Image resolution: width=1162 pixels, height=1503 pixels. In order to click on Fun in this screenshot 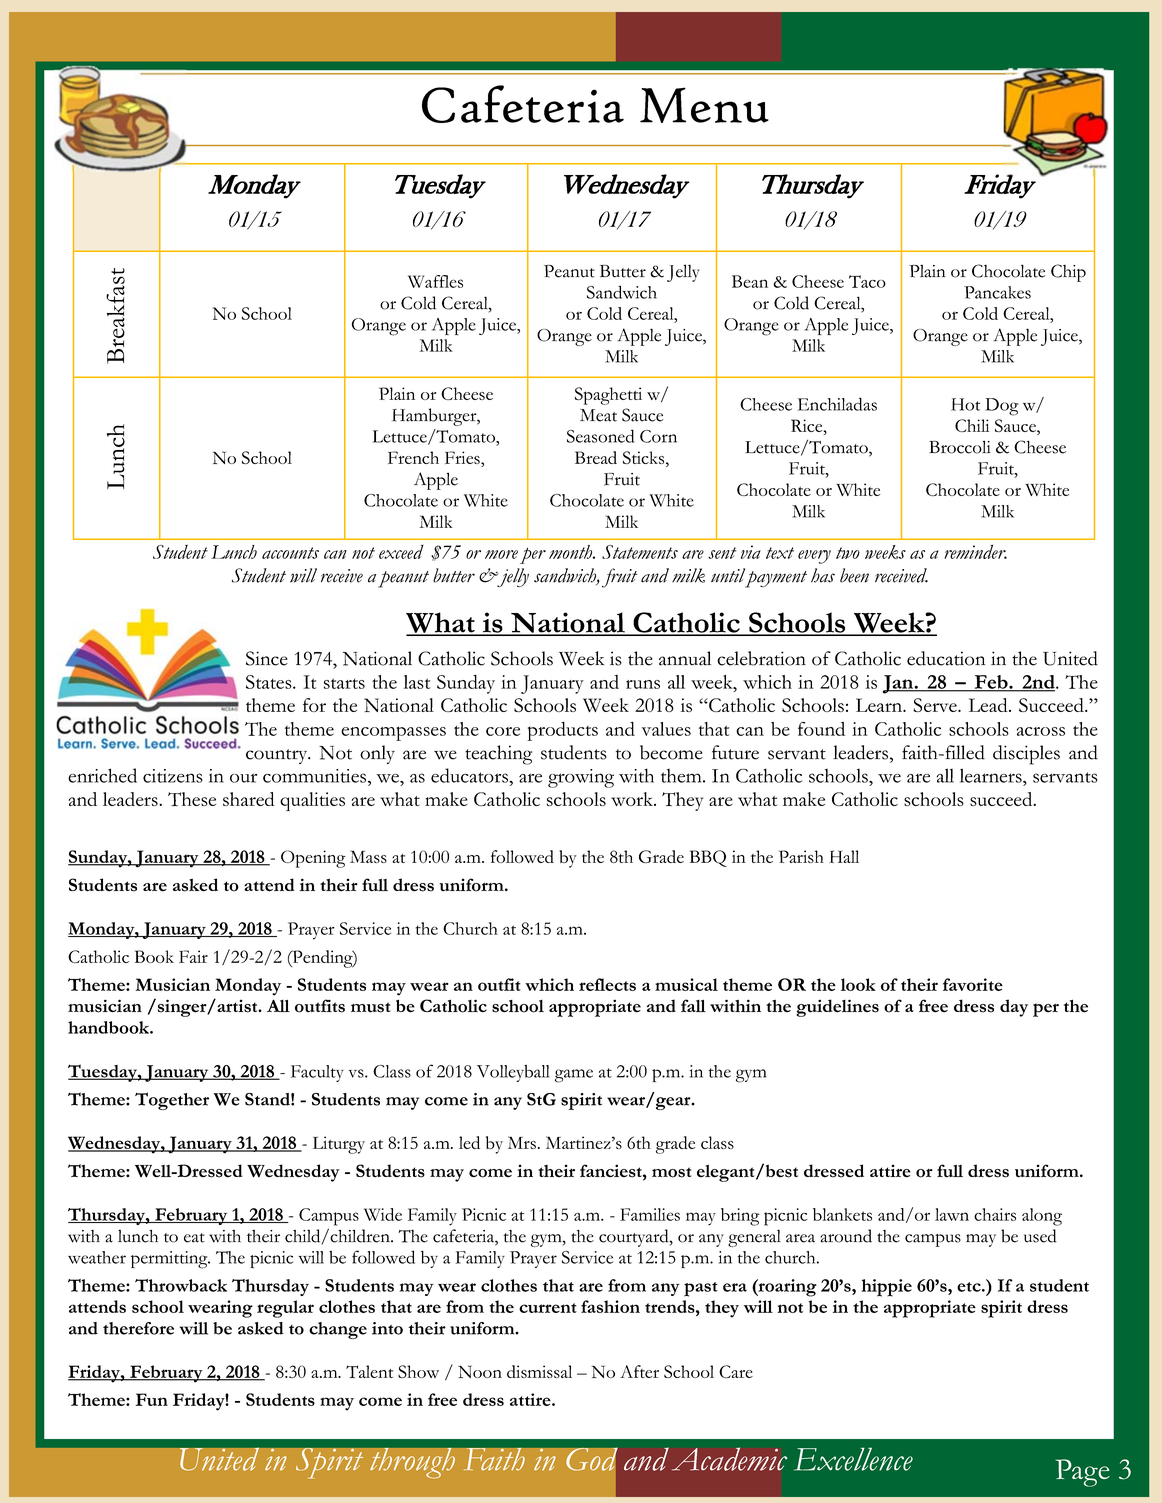, I will do `click(152, 1399)`.
